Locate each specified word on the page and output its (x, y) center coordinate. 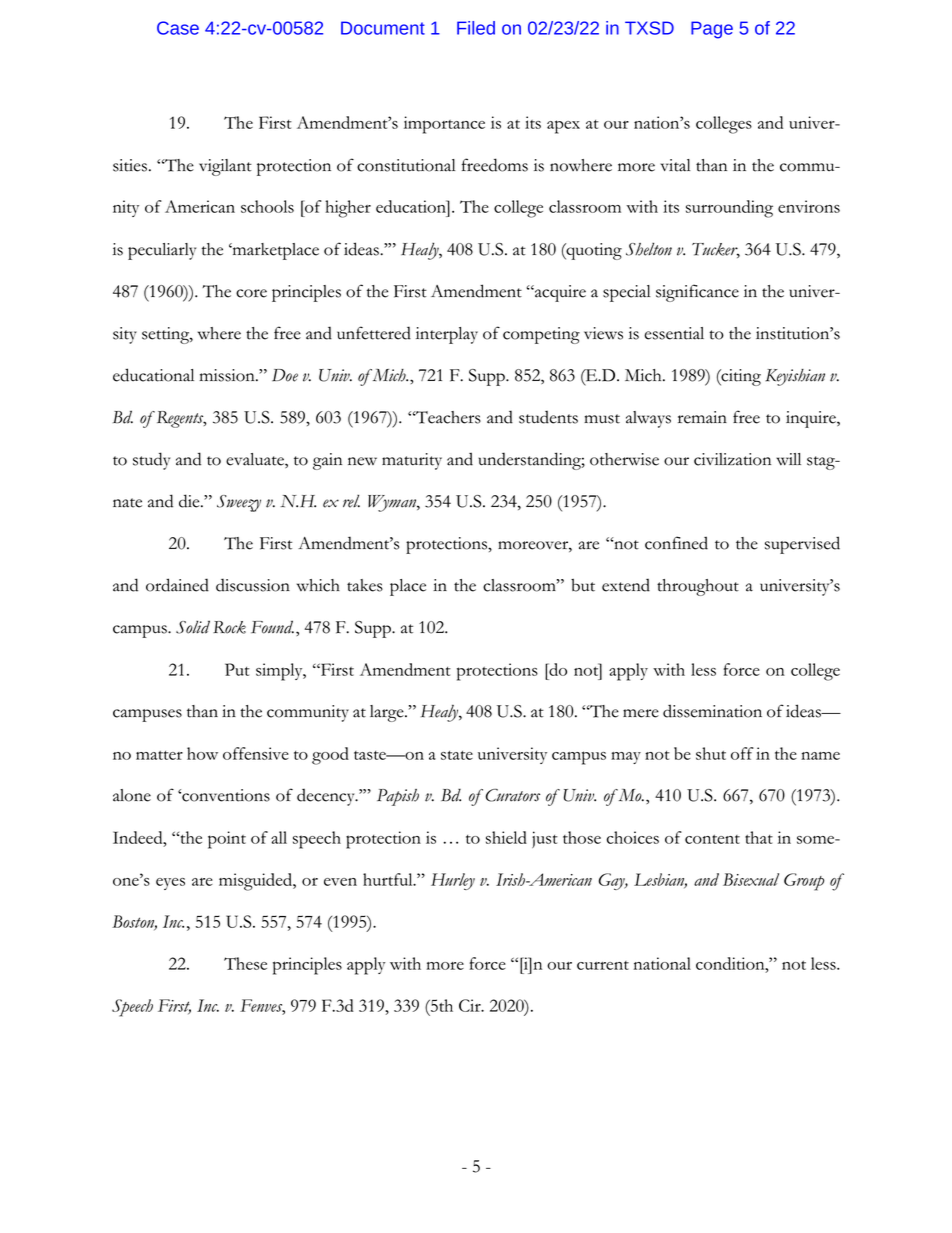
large (388, 713)
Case (178, 28)
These (245, 963)
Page (712, 30)
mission (228, 375)
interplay (447, 335)
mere (641, 713)
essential (674, 333)
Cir (471, 1005)
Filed (476, 28)
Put (237, 669)
